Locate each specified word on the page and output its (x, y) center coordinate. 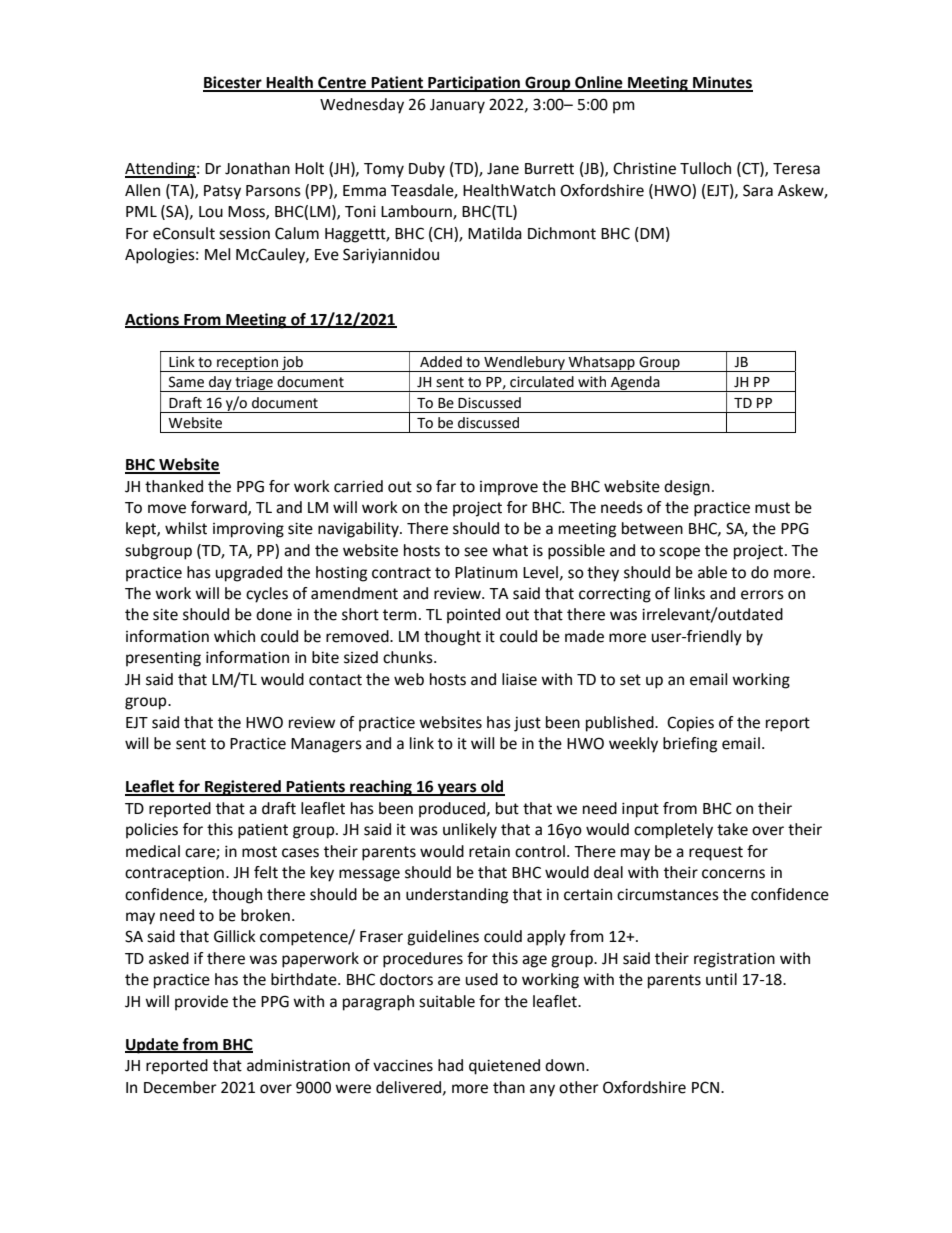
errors (762, 595)
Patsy (222, 192)
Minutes (722, 83)
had (450, 1065)
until (721, 979)
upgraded (248, 574)
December (180, 1087)
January (457, 106)
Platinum (486, 572)
